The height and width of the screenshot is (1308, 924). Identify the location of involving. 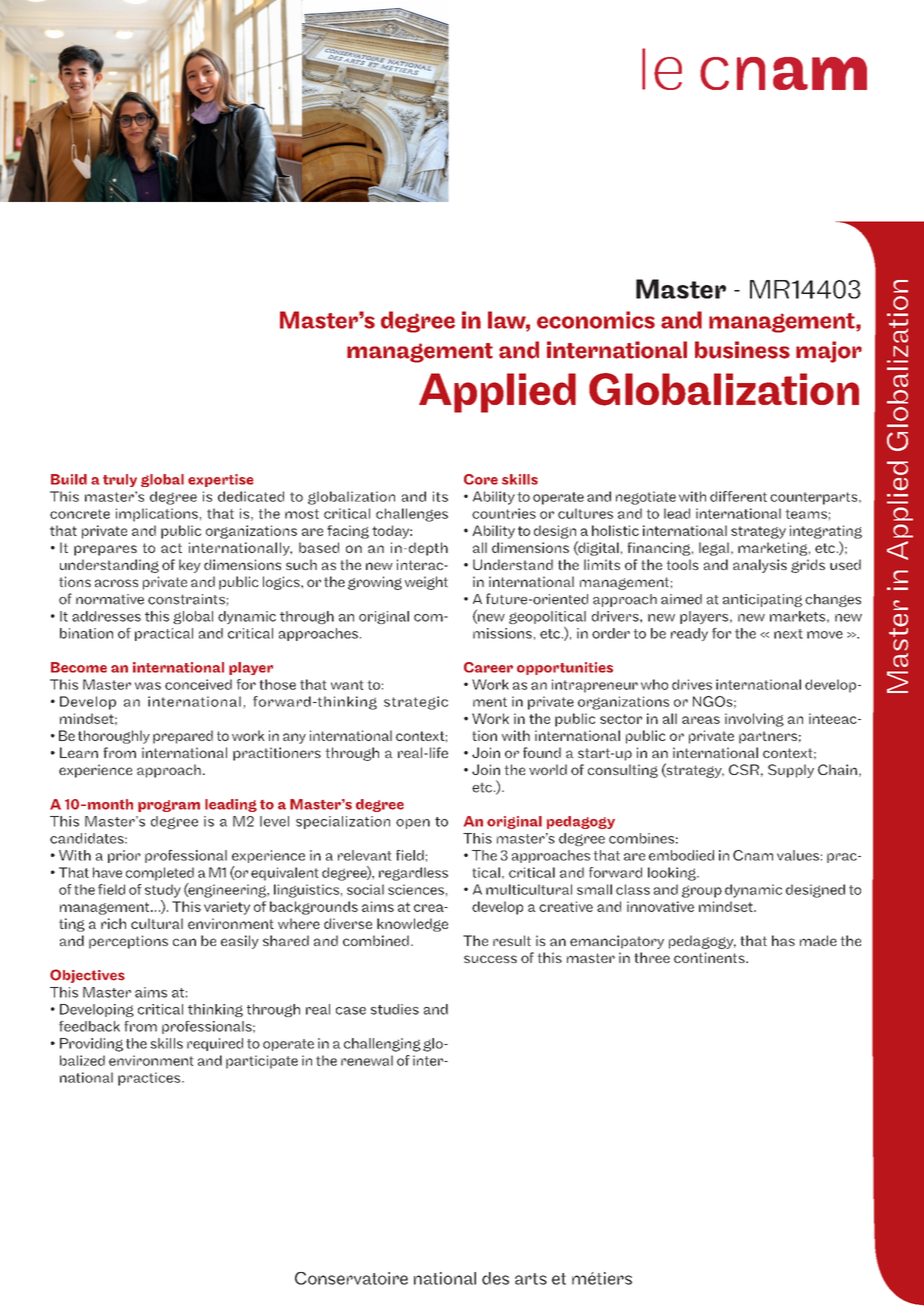
(754, 720).
